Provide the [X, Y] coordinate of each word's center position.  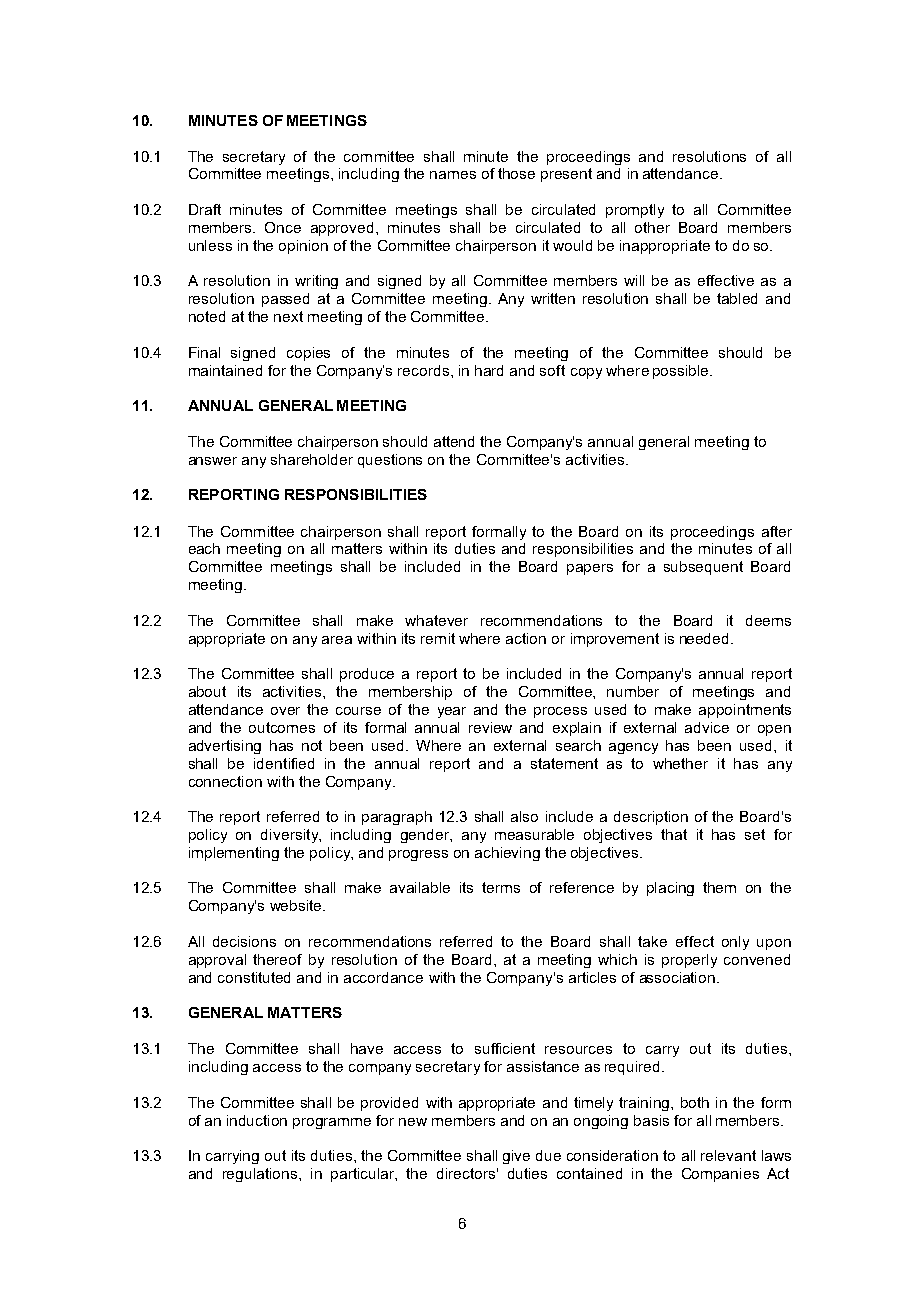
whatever [436, 620]
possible [682, 372]
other [652, 227]
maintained [225, 370]
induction [257, 1120]
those [516, 173]
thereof [277, 959]
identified [284, 763]
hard [489, 370]
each [204, 548]
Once [283, 227]
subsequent [703, 568]
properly [689, 961]
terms [501, 887]
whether [680, 763]
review [490, 727]
